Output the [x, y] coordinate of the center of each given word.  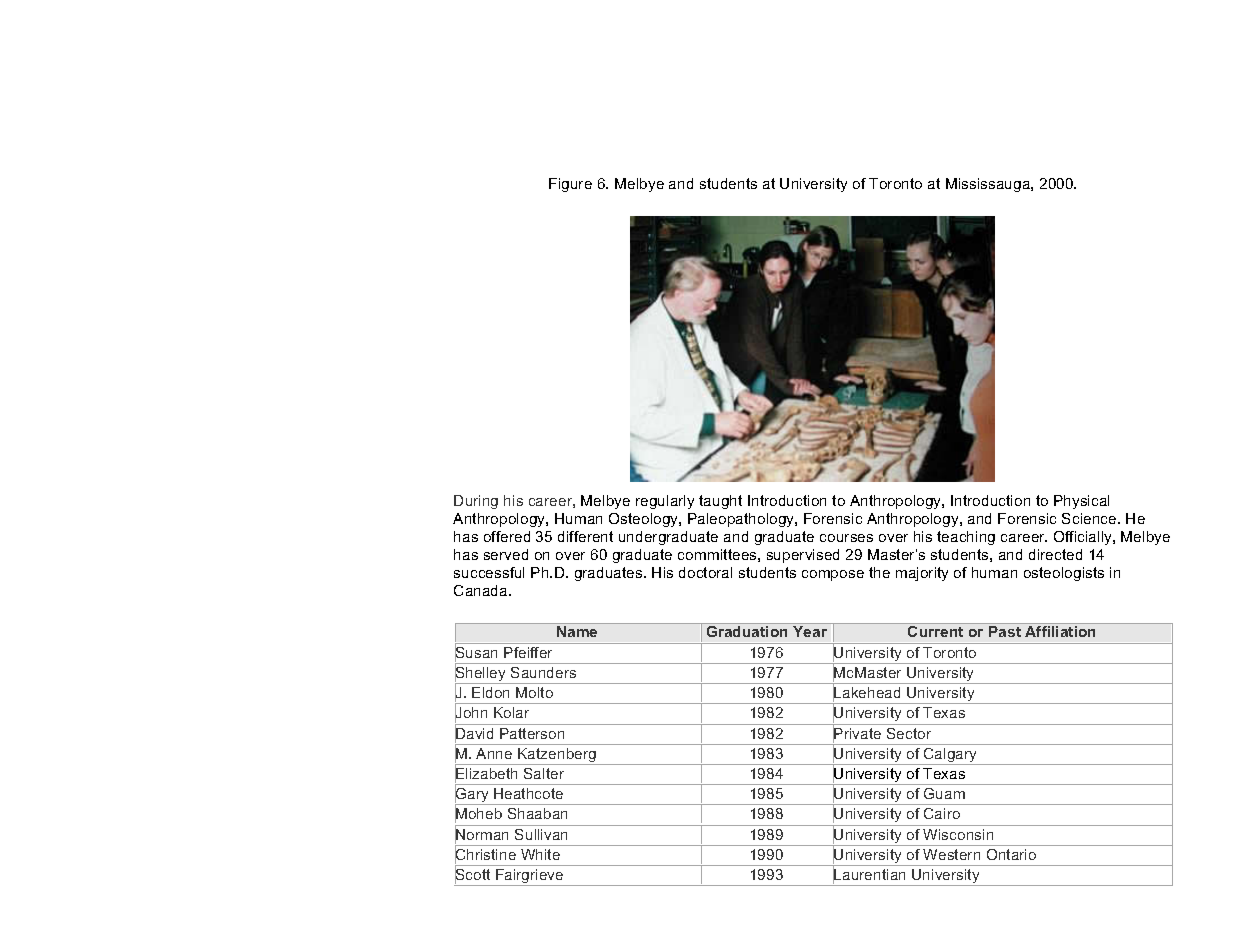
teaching [966, 538]
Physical [1081, 502]
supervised [803, 556]
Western [951, 854]
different [585, 536]
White [540, 854]
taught [720, 502]
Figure [570, 185]
